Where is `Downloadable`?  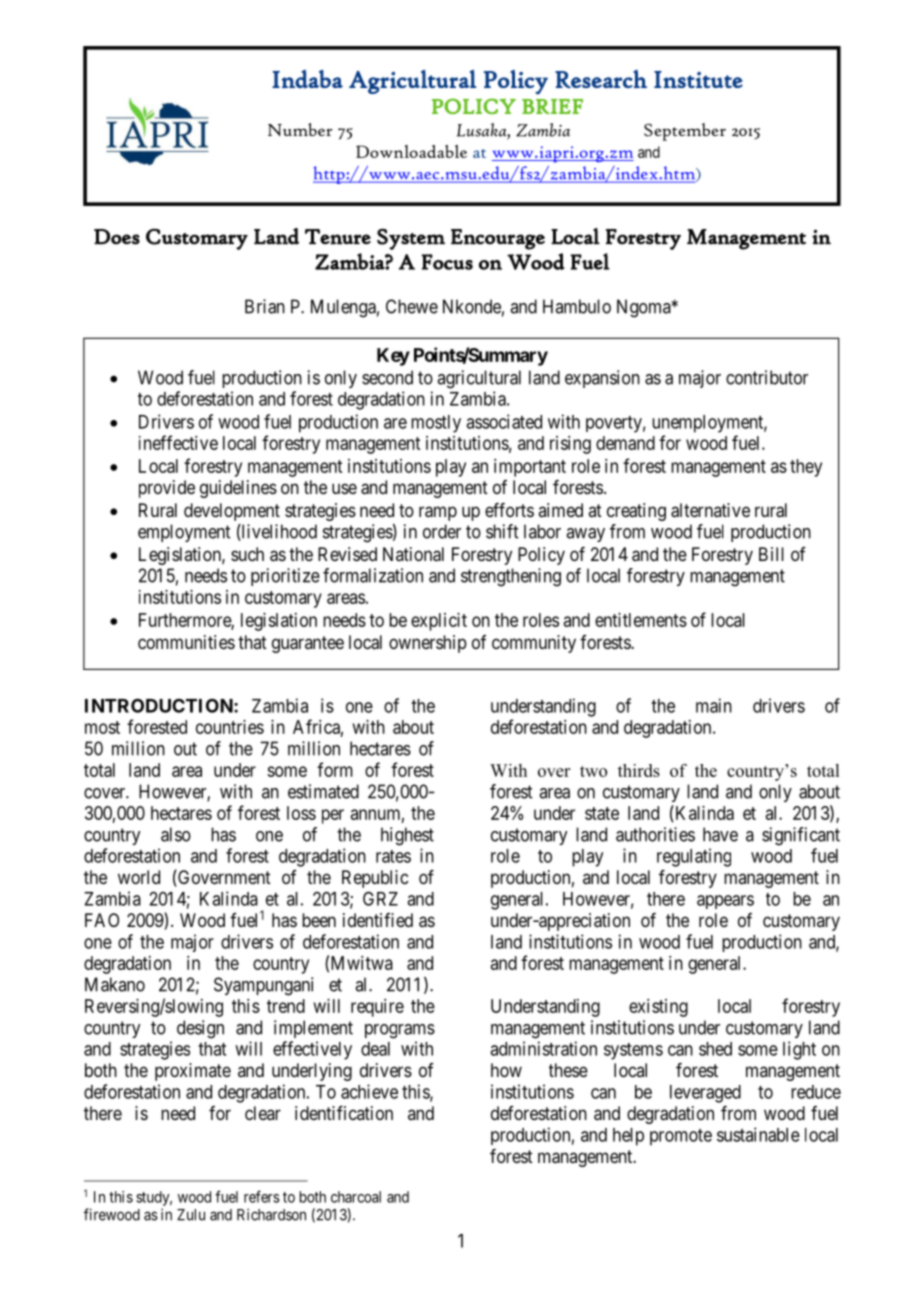 Downloadable is located at coordinates (411, 151).
